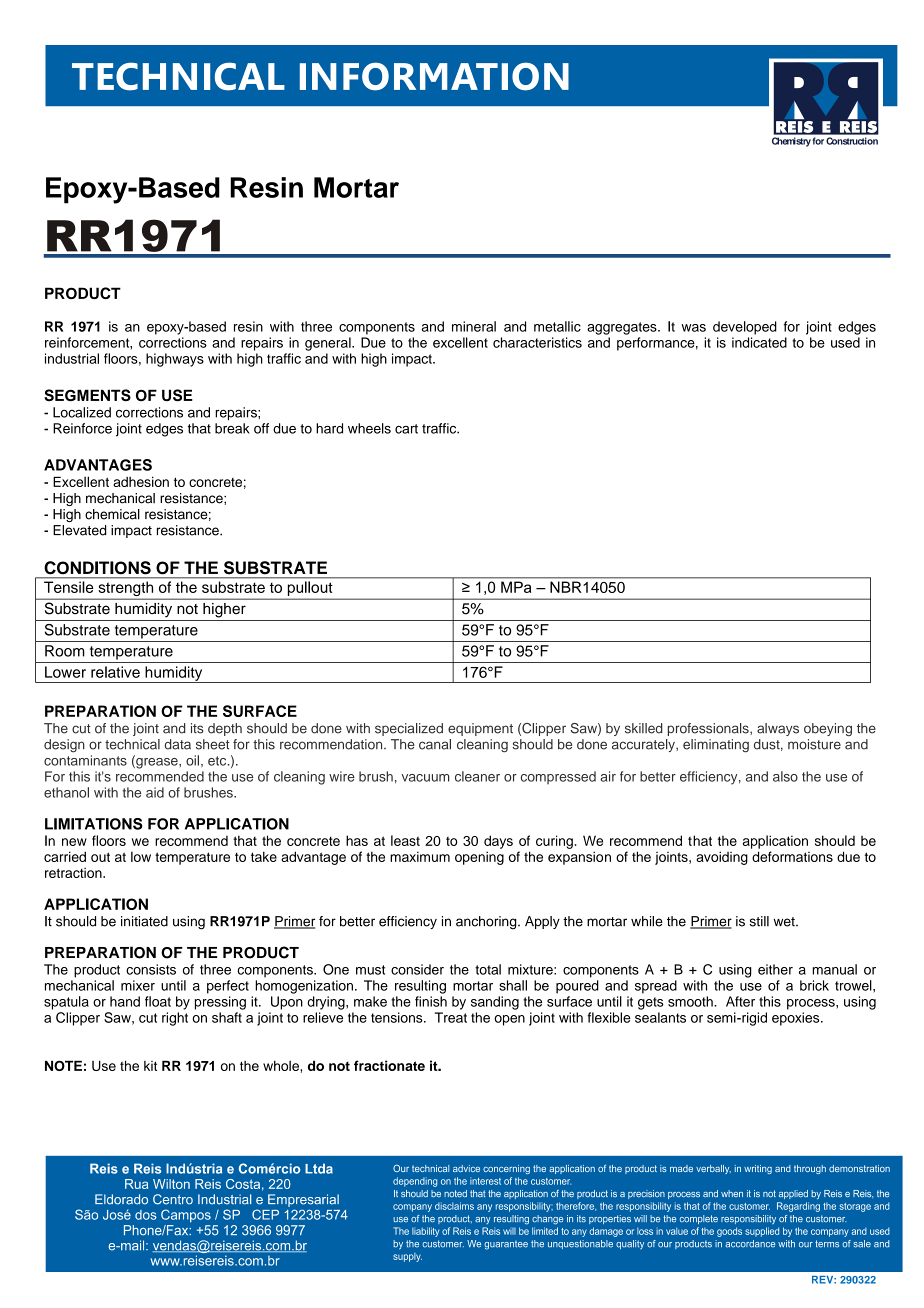  I want to click on equipment, so click(480, 729).
